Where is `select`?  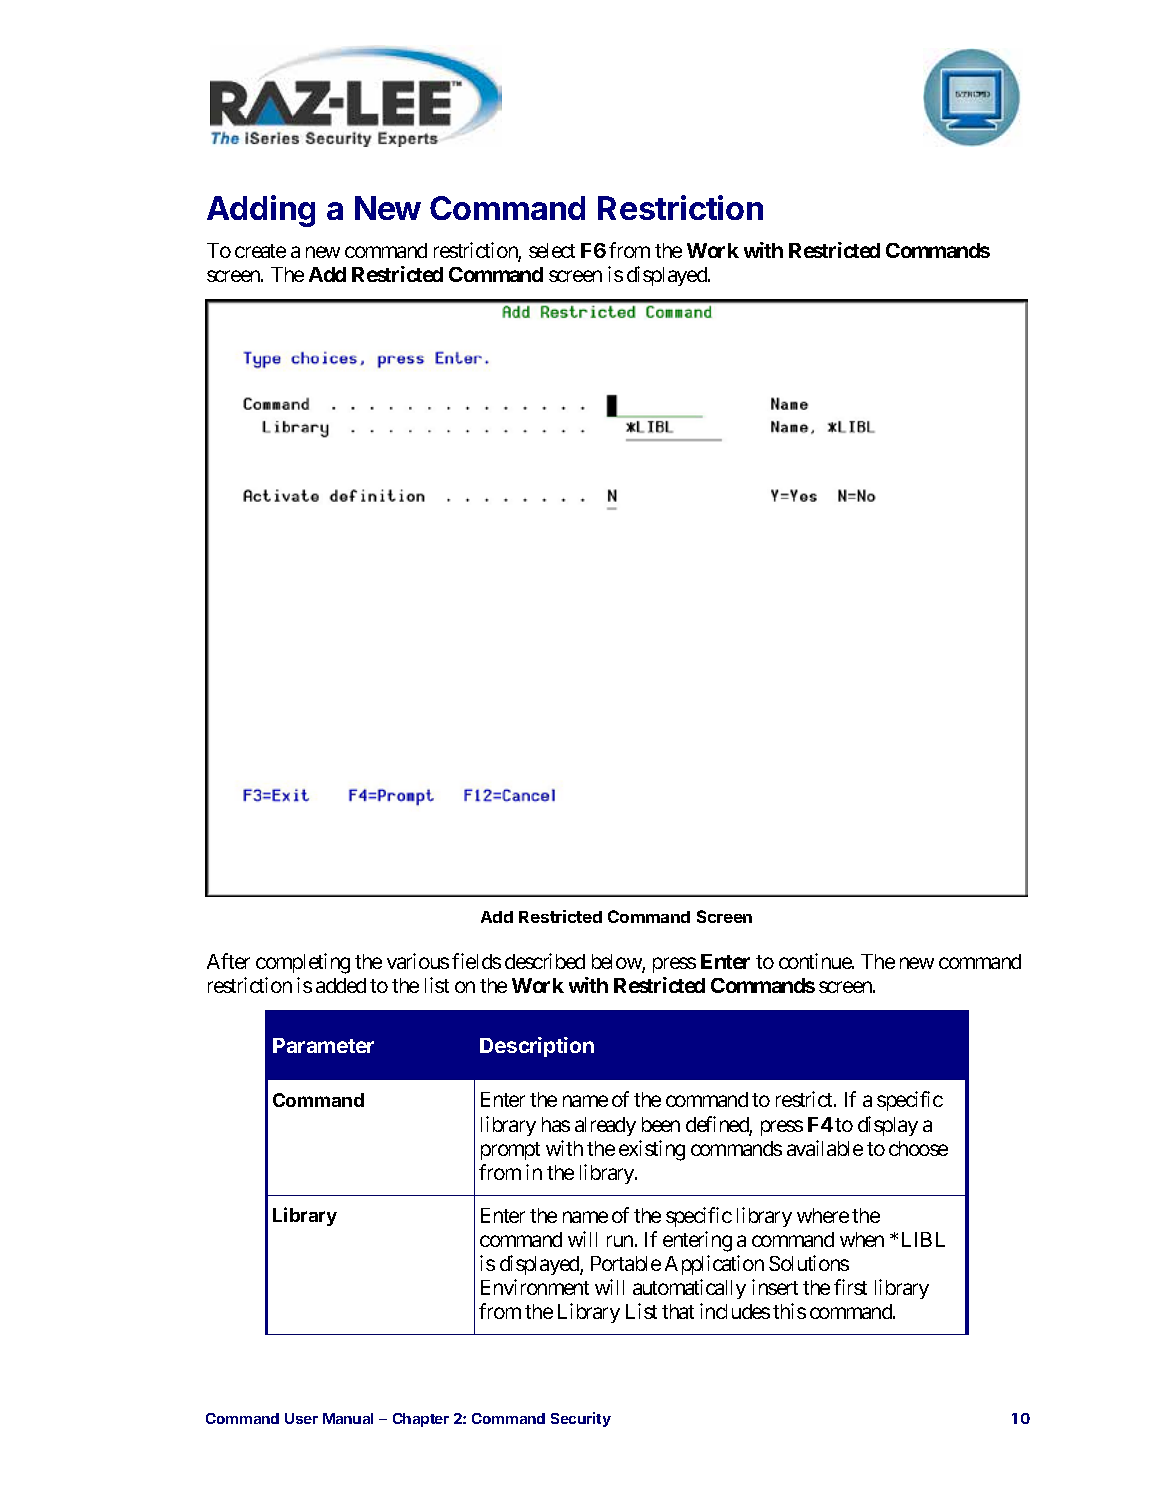 select is located at coordinates (552, 250).
